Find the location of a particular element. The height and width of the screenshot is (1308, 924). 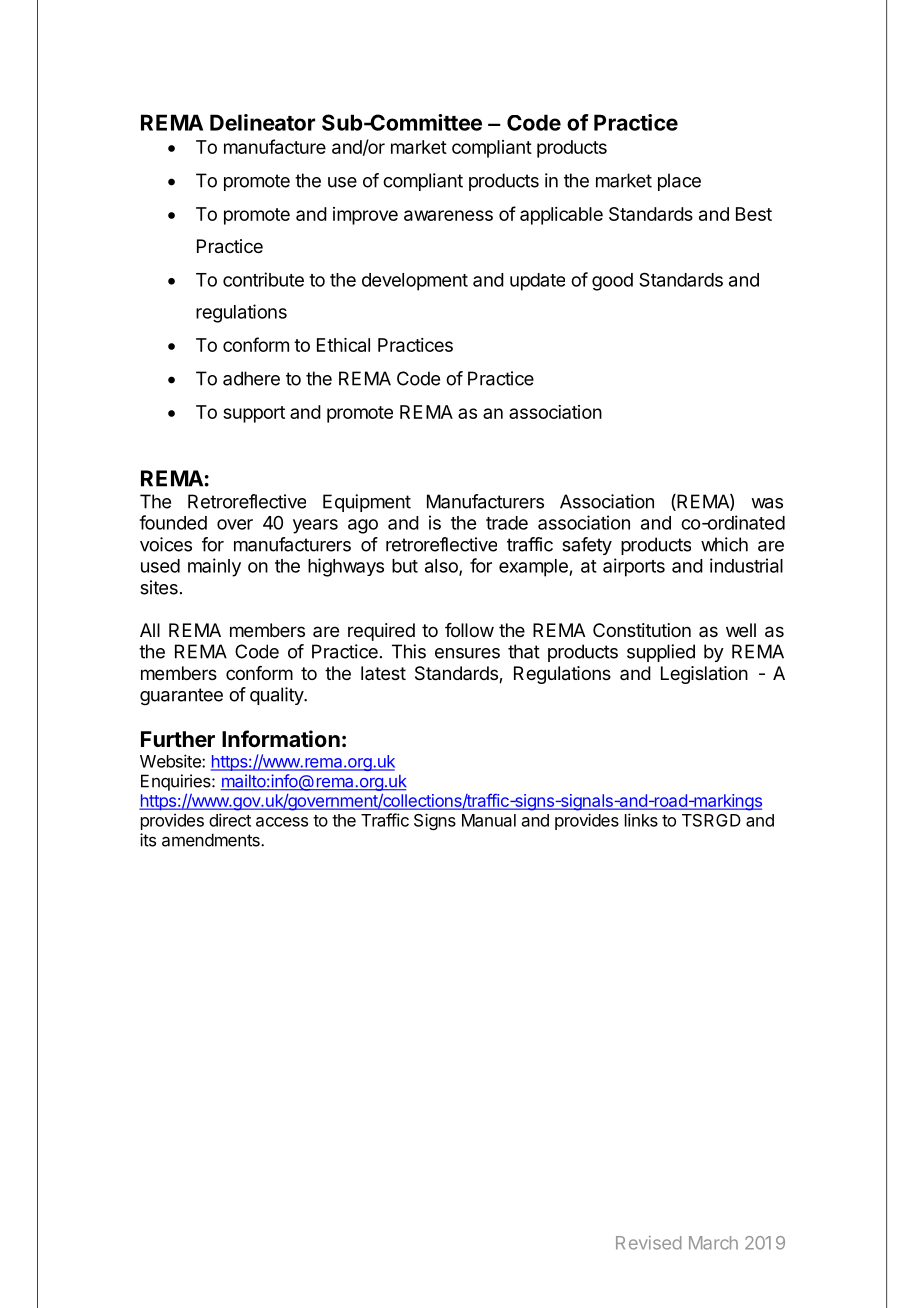

which is located at coordinates (724, 544).
